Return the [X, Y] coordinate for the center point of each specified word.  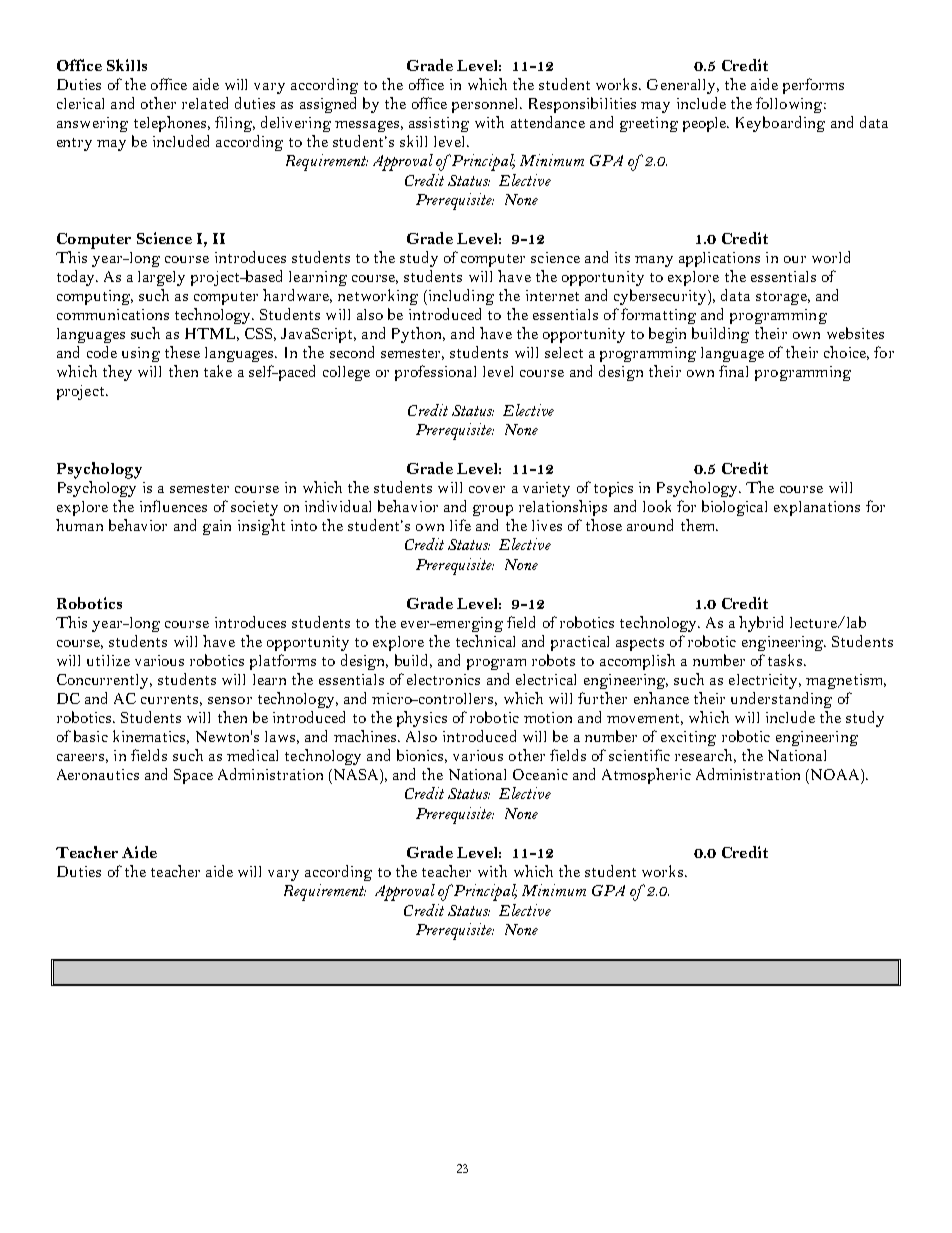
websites [855, 333]
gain [217, 527]
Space [193, 776]
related [205, 103]
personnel [487, 105]
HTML [212, 334]
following [790, 105]
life [460, 525]
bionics [422, 756]
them [699, 525]
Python [418, 335]
